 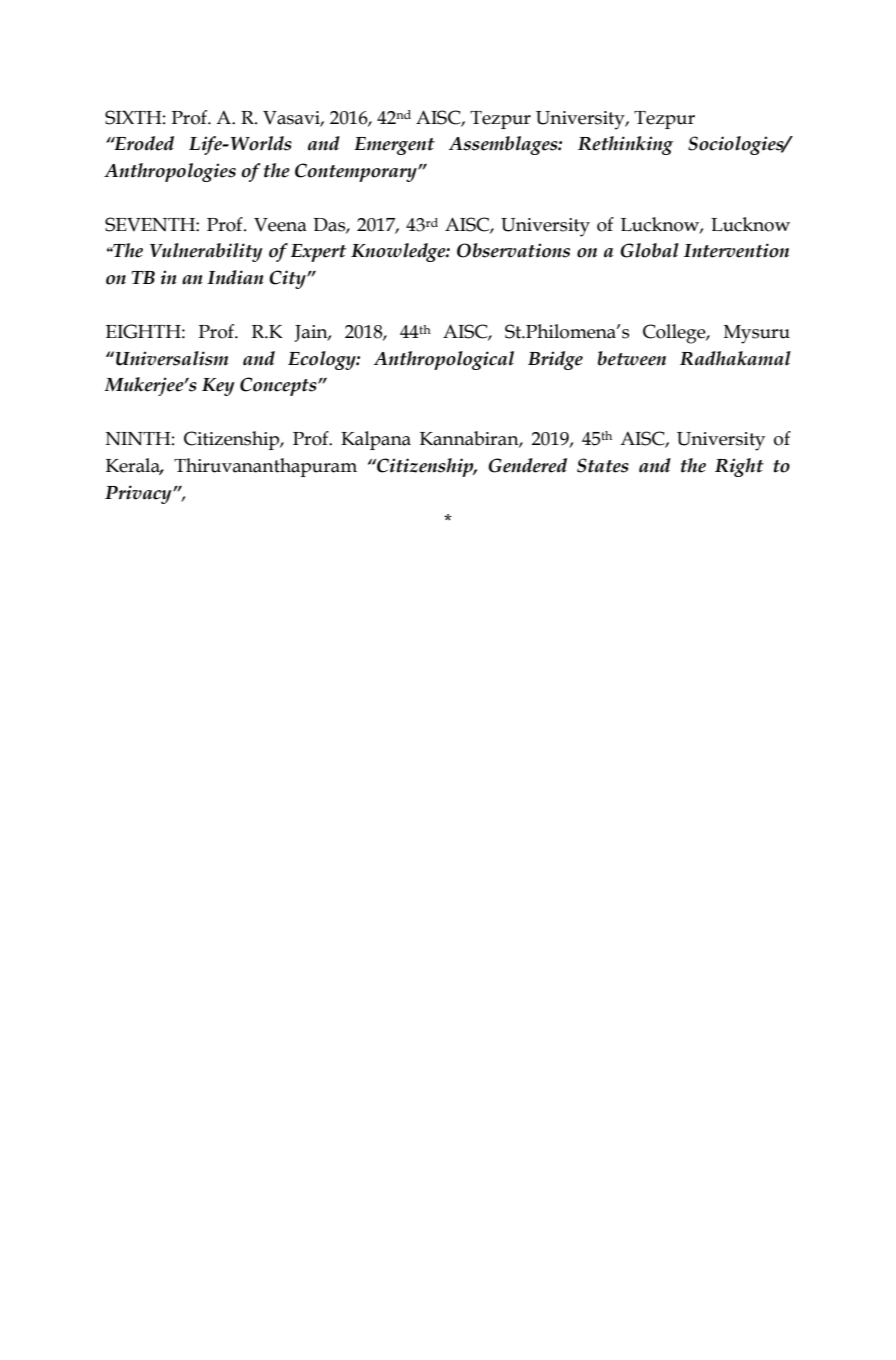 What do you see at coordinates (444, 360) in the screenshot?
I see `Anthropological` at bounding box center [444, 360].
